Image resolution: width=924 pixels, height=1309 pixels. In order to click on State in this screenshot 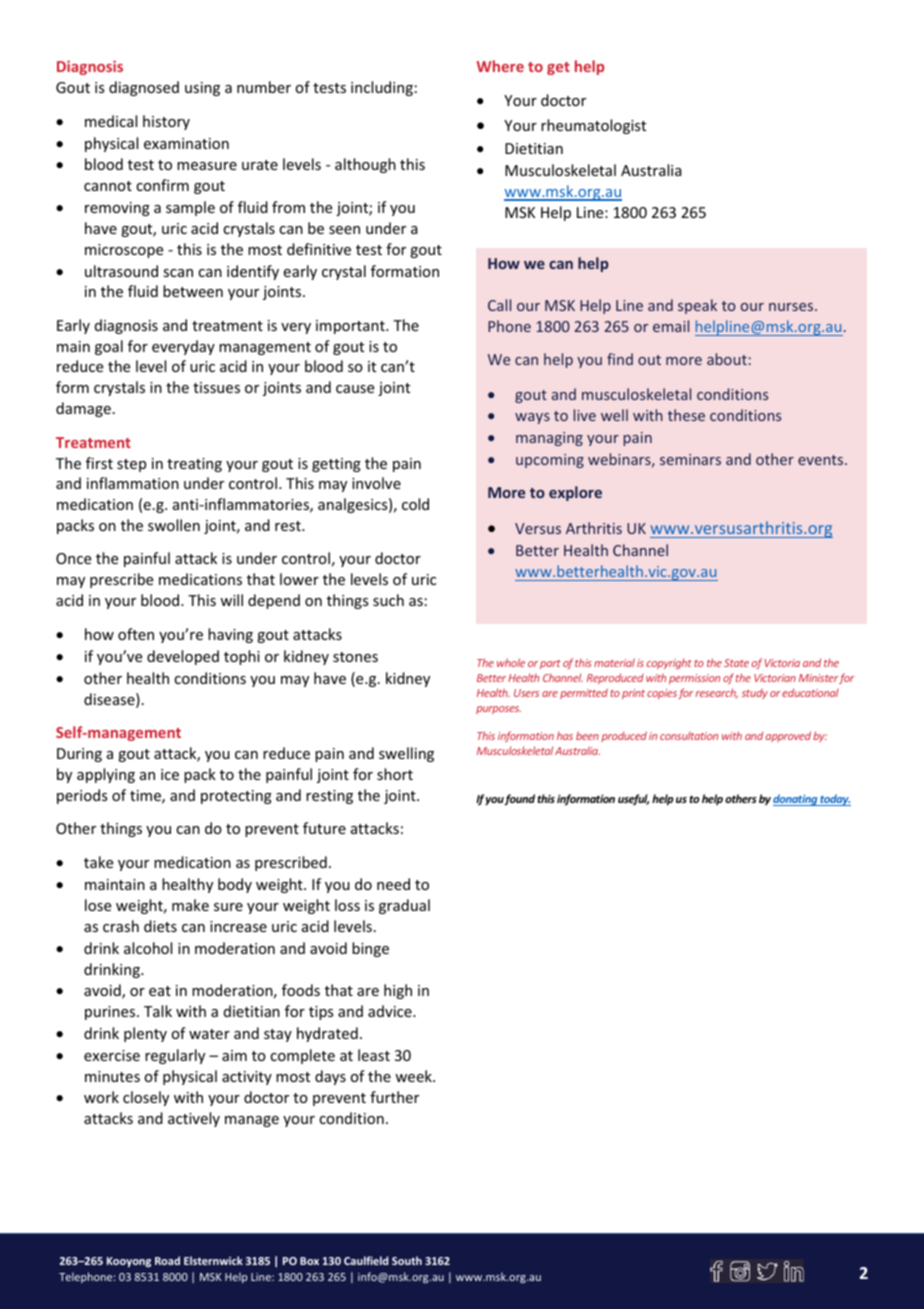, I will do `click(736, 663)`.
